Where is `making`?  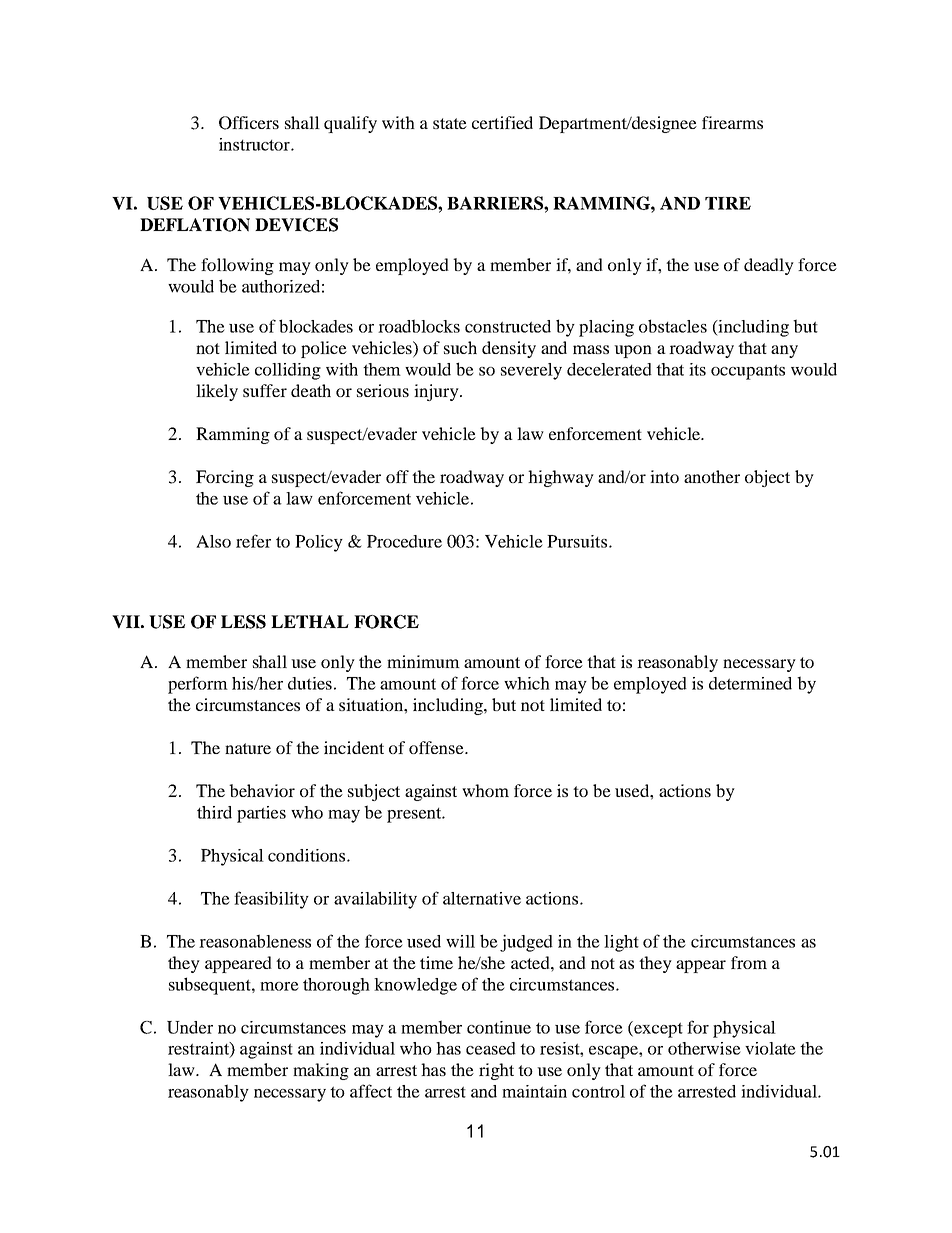
making is located at coordinates (321, 1071).
